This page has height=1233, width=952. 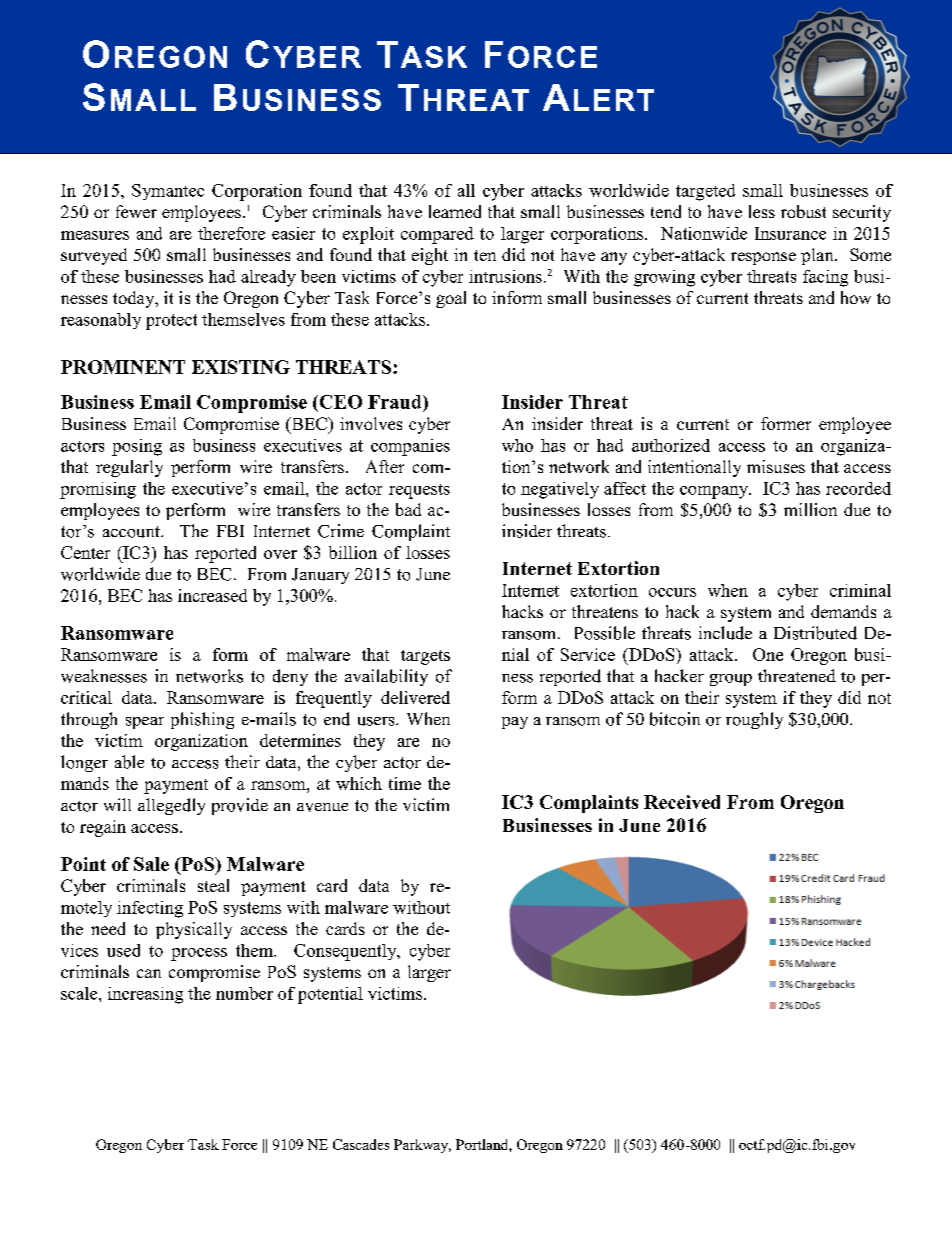 I want to click on fewer, so click(x=136, y=211).
